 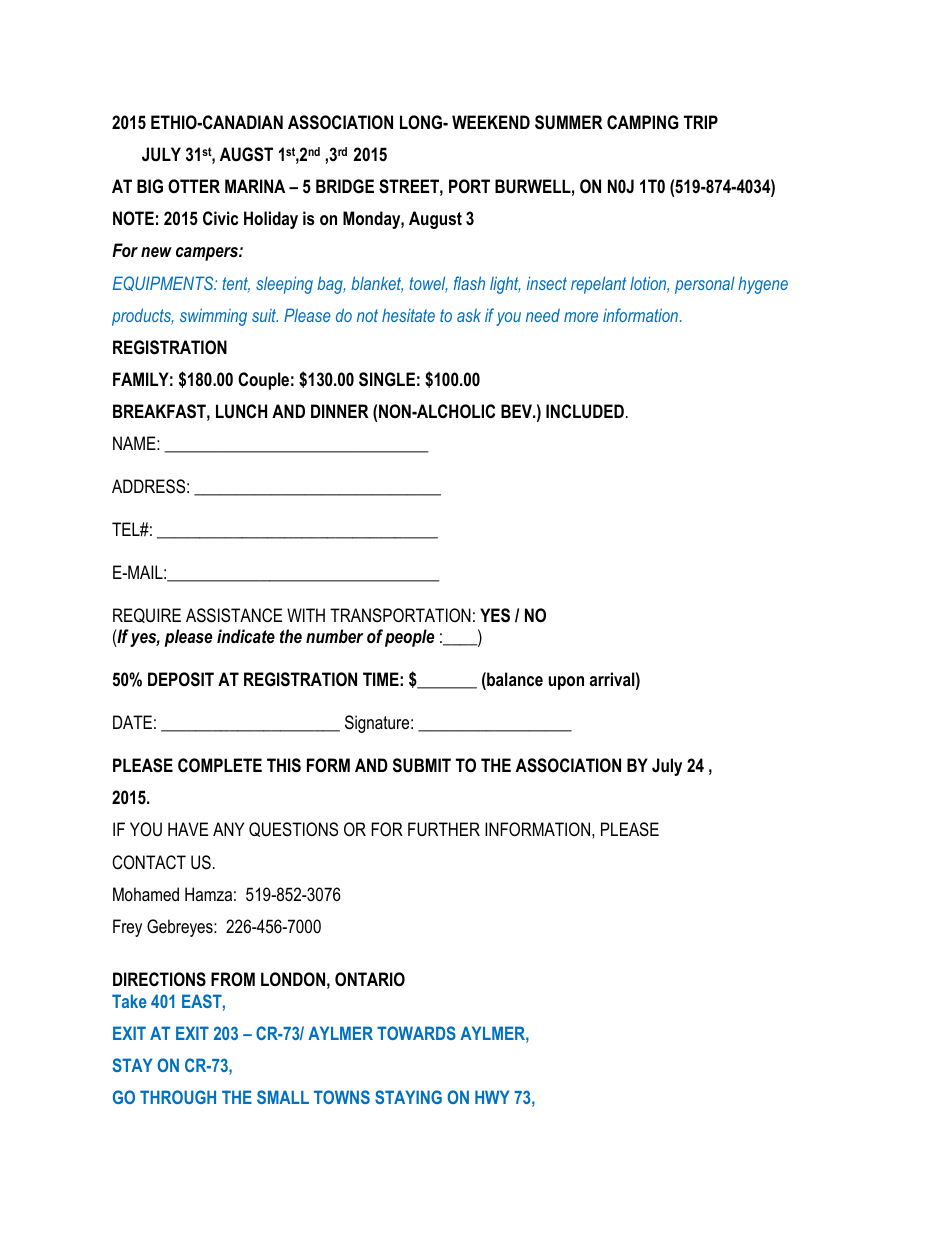 What do you see at coordinates (345, 186) in the document?
I see `BRIDGE` at bounding box center [345, 186].
